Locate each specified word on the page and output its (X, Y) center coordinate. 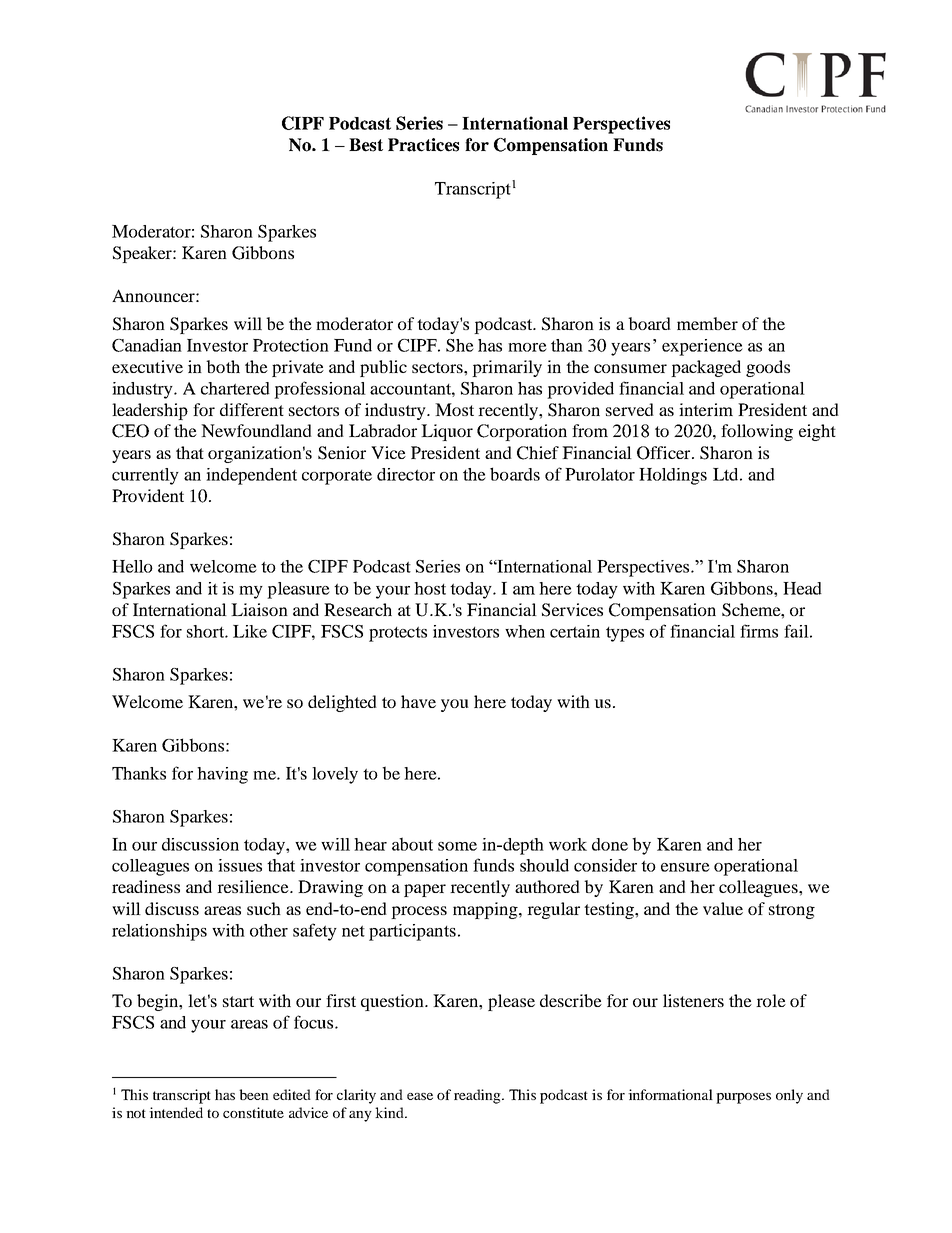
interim (706, 409)
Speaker (143, 254)
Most (454, 409)
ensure (685, 867)
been (254, 1094)
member (707, 323)
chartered (235, 388)
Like (250, 631)
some (457, 846)
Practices (423, 145)
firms (759, 631)
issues (240, 865)
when (525, 631)
